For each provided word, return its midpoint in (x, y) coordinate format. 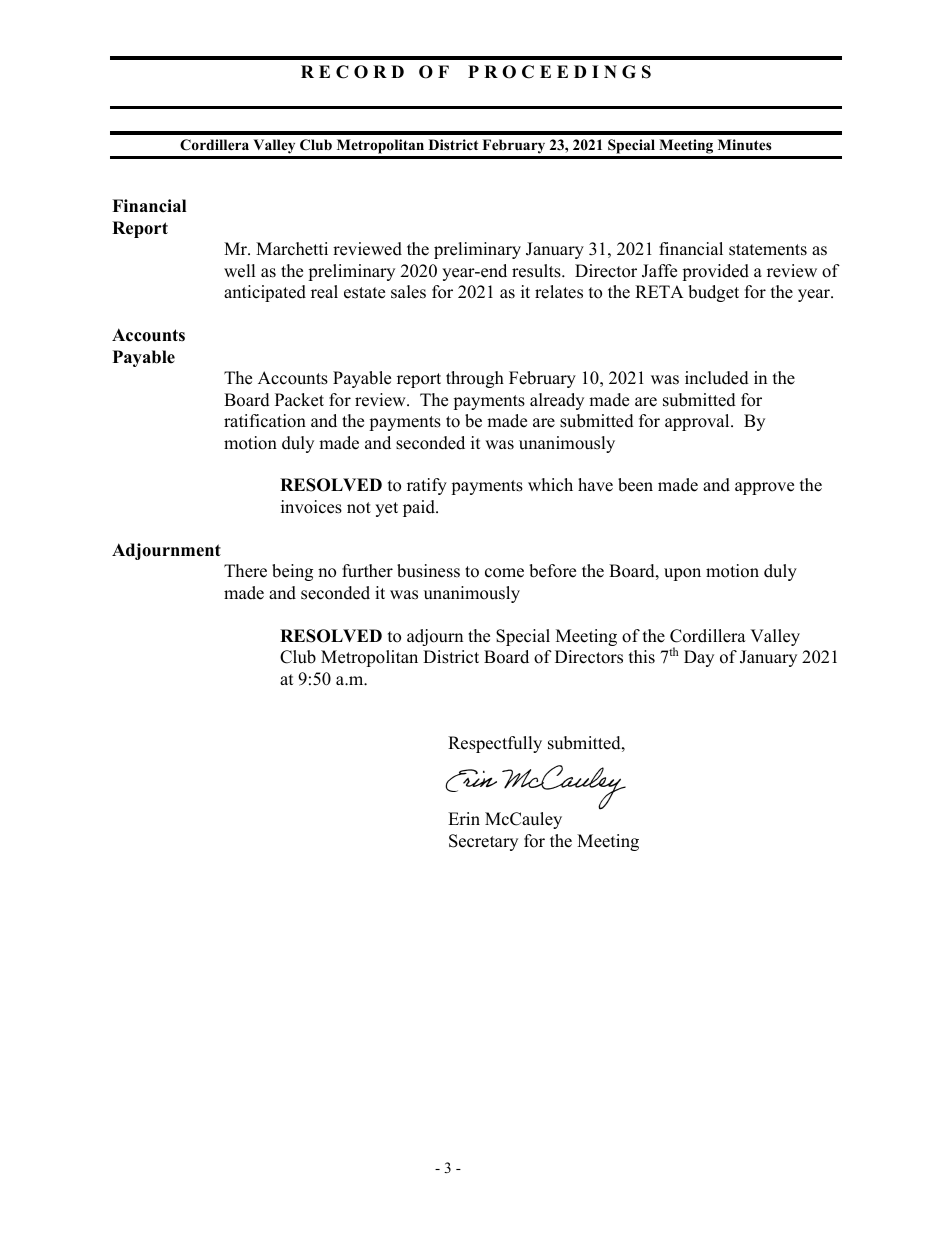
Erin (464, 818)
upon (682, 574)
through (475, 379)
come (504, 573)
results (537, 271)
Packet (299, 400)
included (717, 378)
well (240, 271)
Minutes (745, 144)
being (292, 572)
